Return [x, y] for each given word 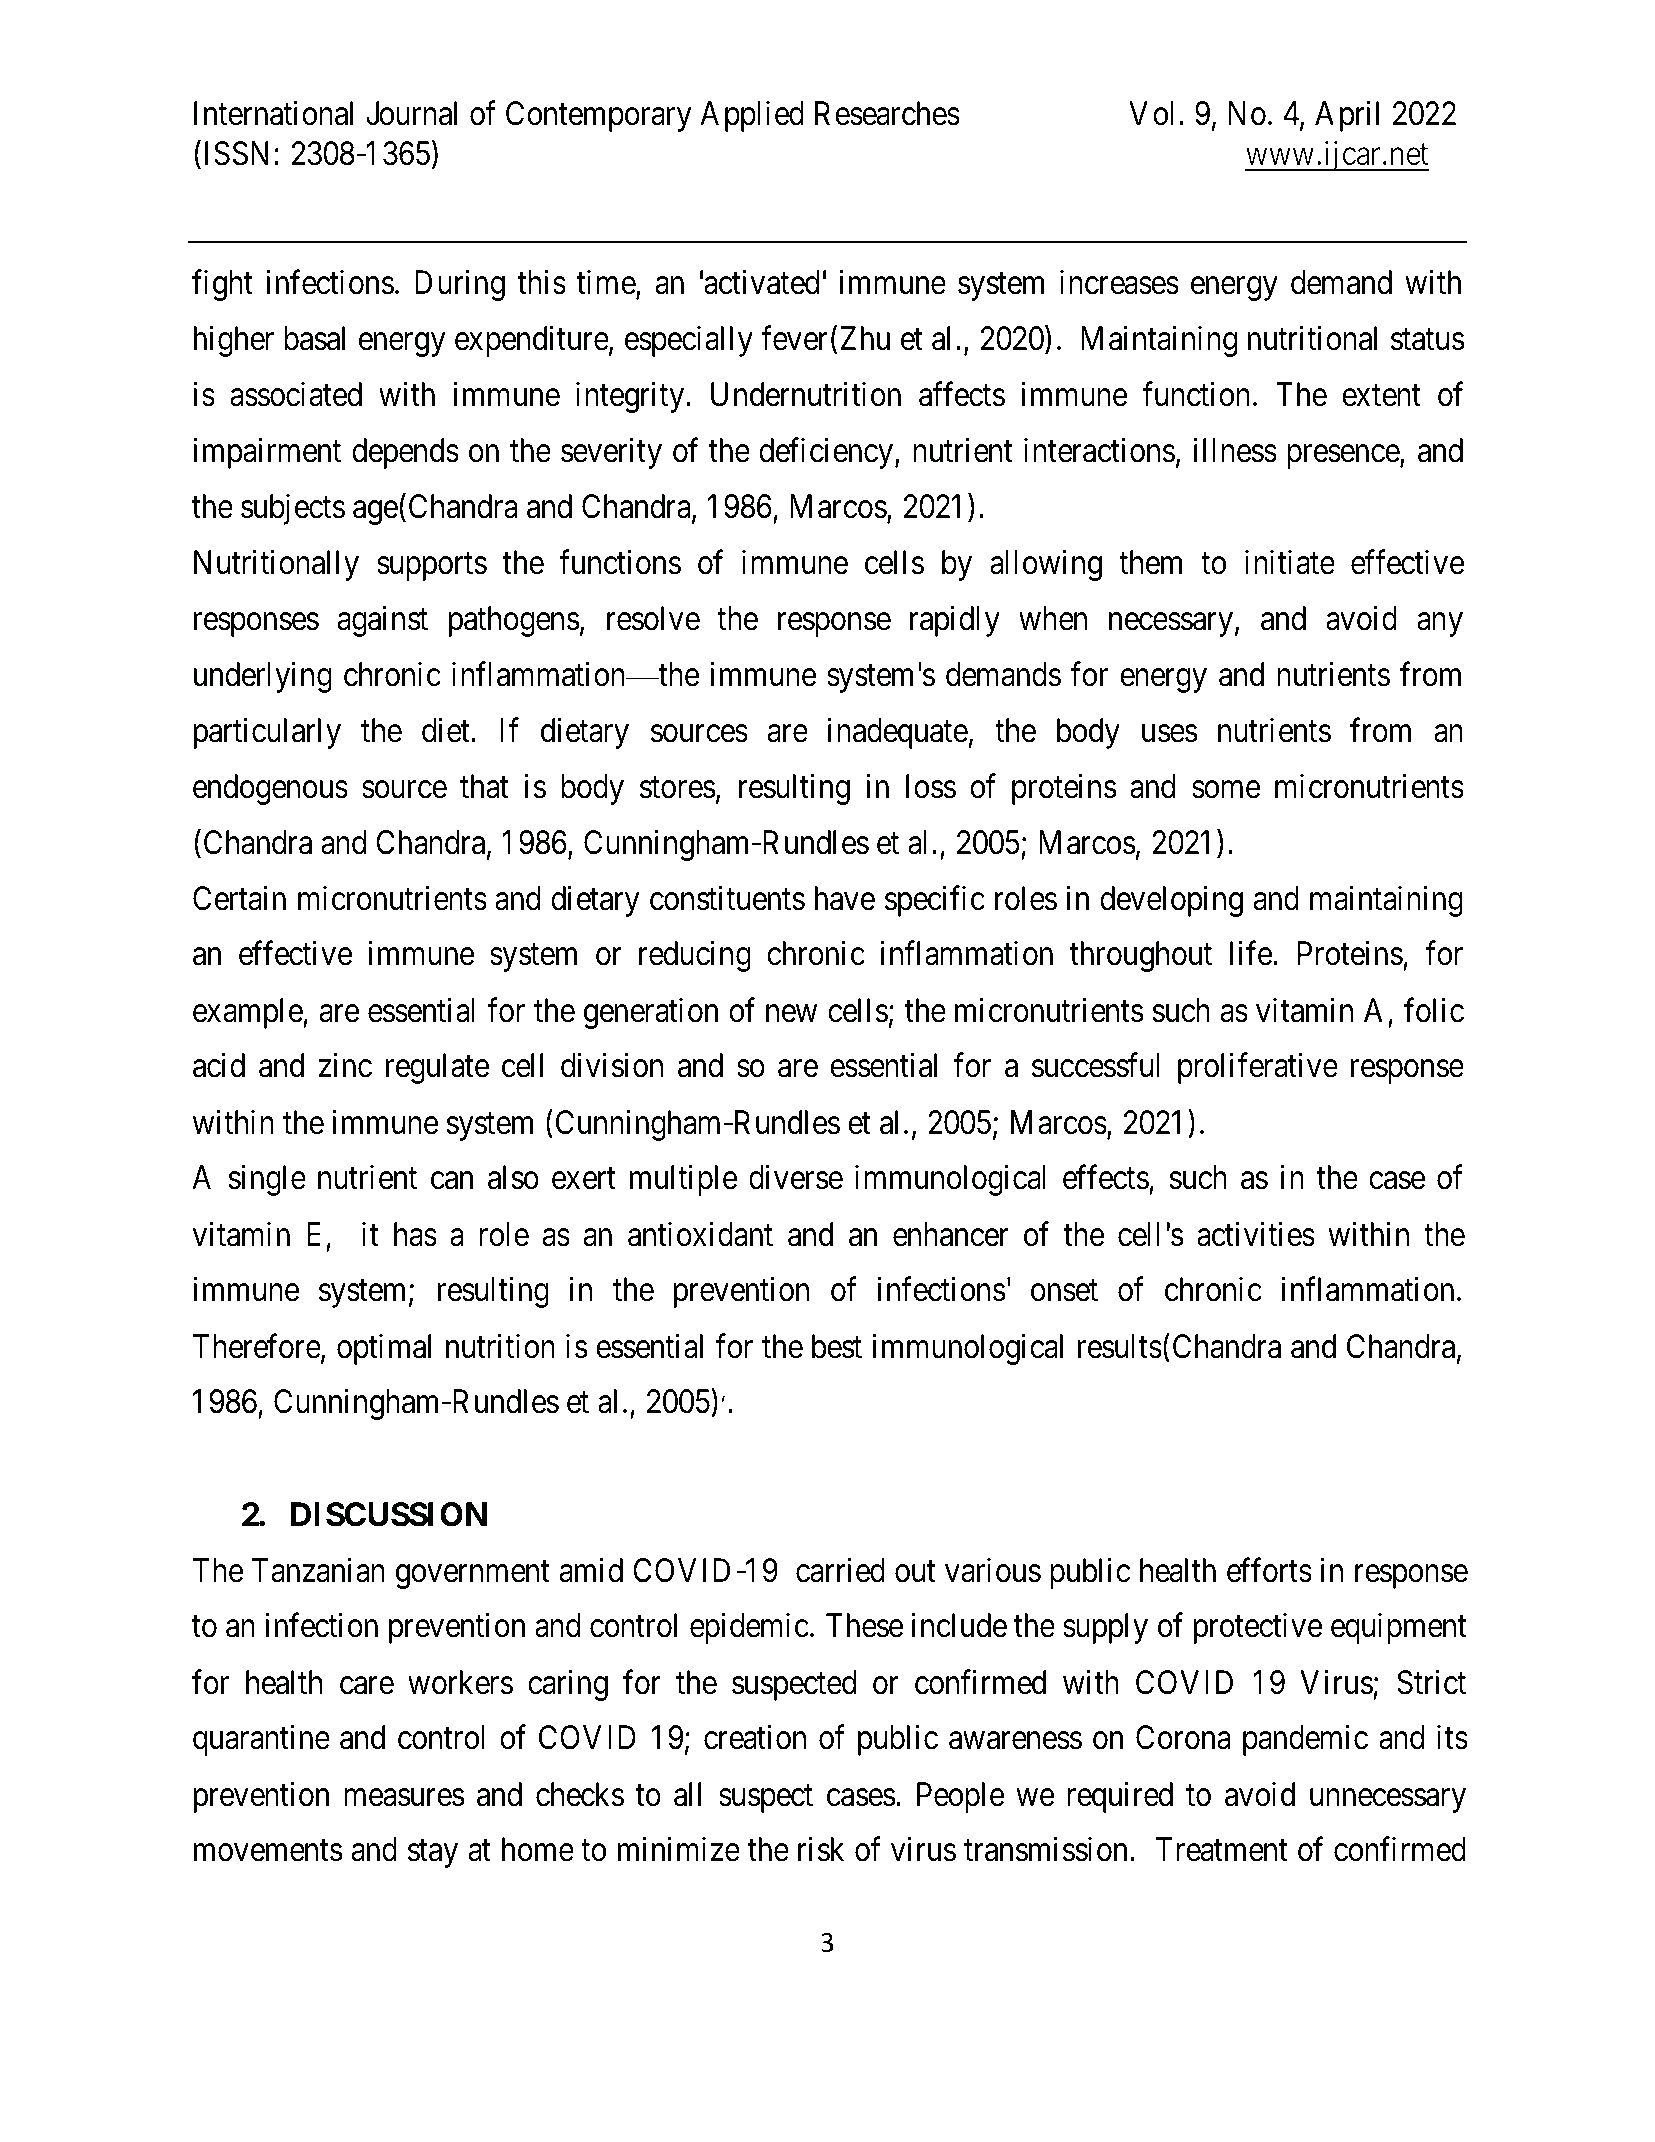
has [415, 1234]
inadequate [898, 733]
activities [1256, 1234]
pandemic [1305, 1740]
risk [821, 1849]
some [1226, 790]
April [1347, 116]
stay [433, 1854]
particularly [267, 733]
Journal [411, 113]
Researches [887, 113]
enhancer [951, 1234]
